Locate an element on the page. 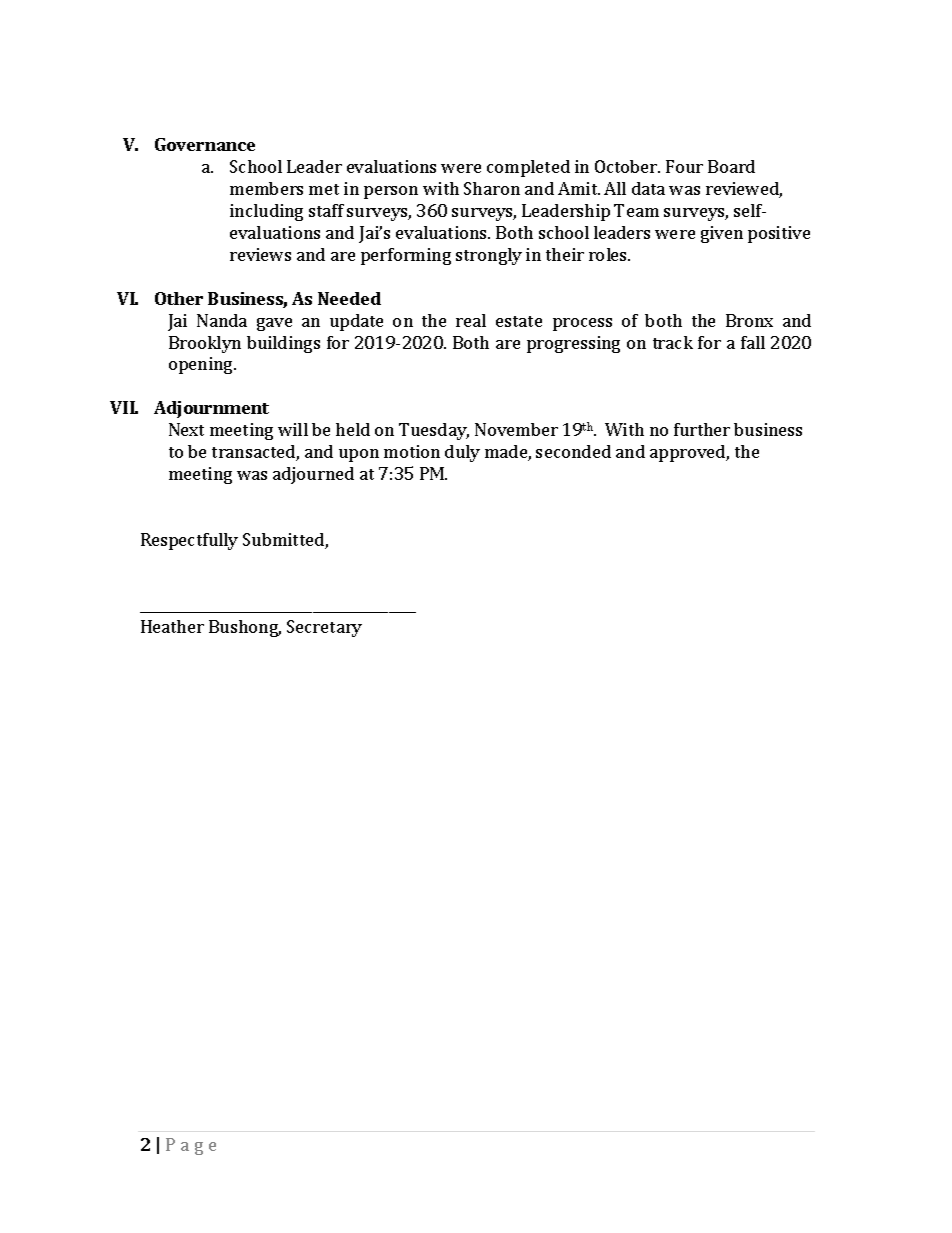 Image resolution: width=952 pixels, height=1233 pixels. Governance is located at coordinates (205, 144).
